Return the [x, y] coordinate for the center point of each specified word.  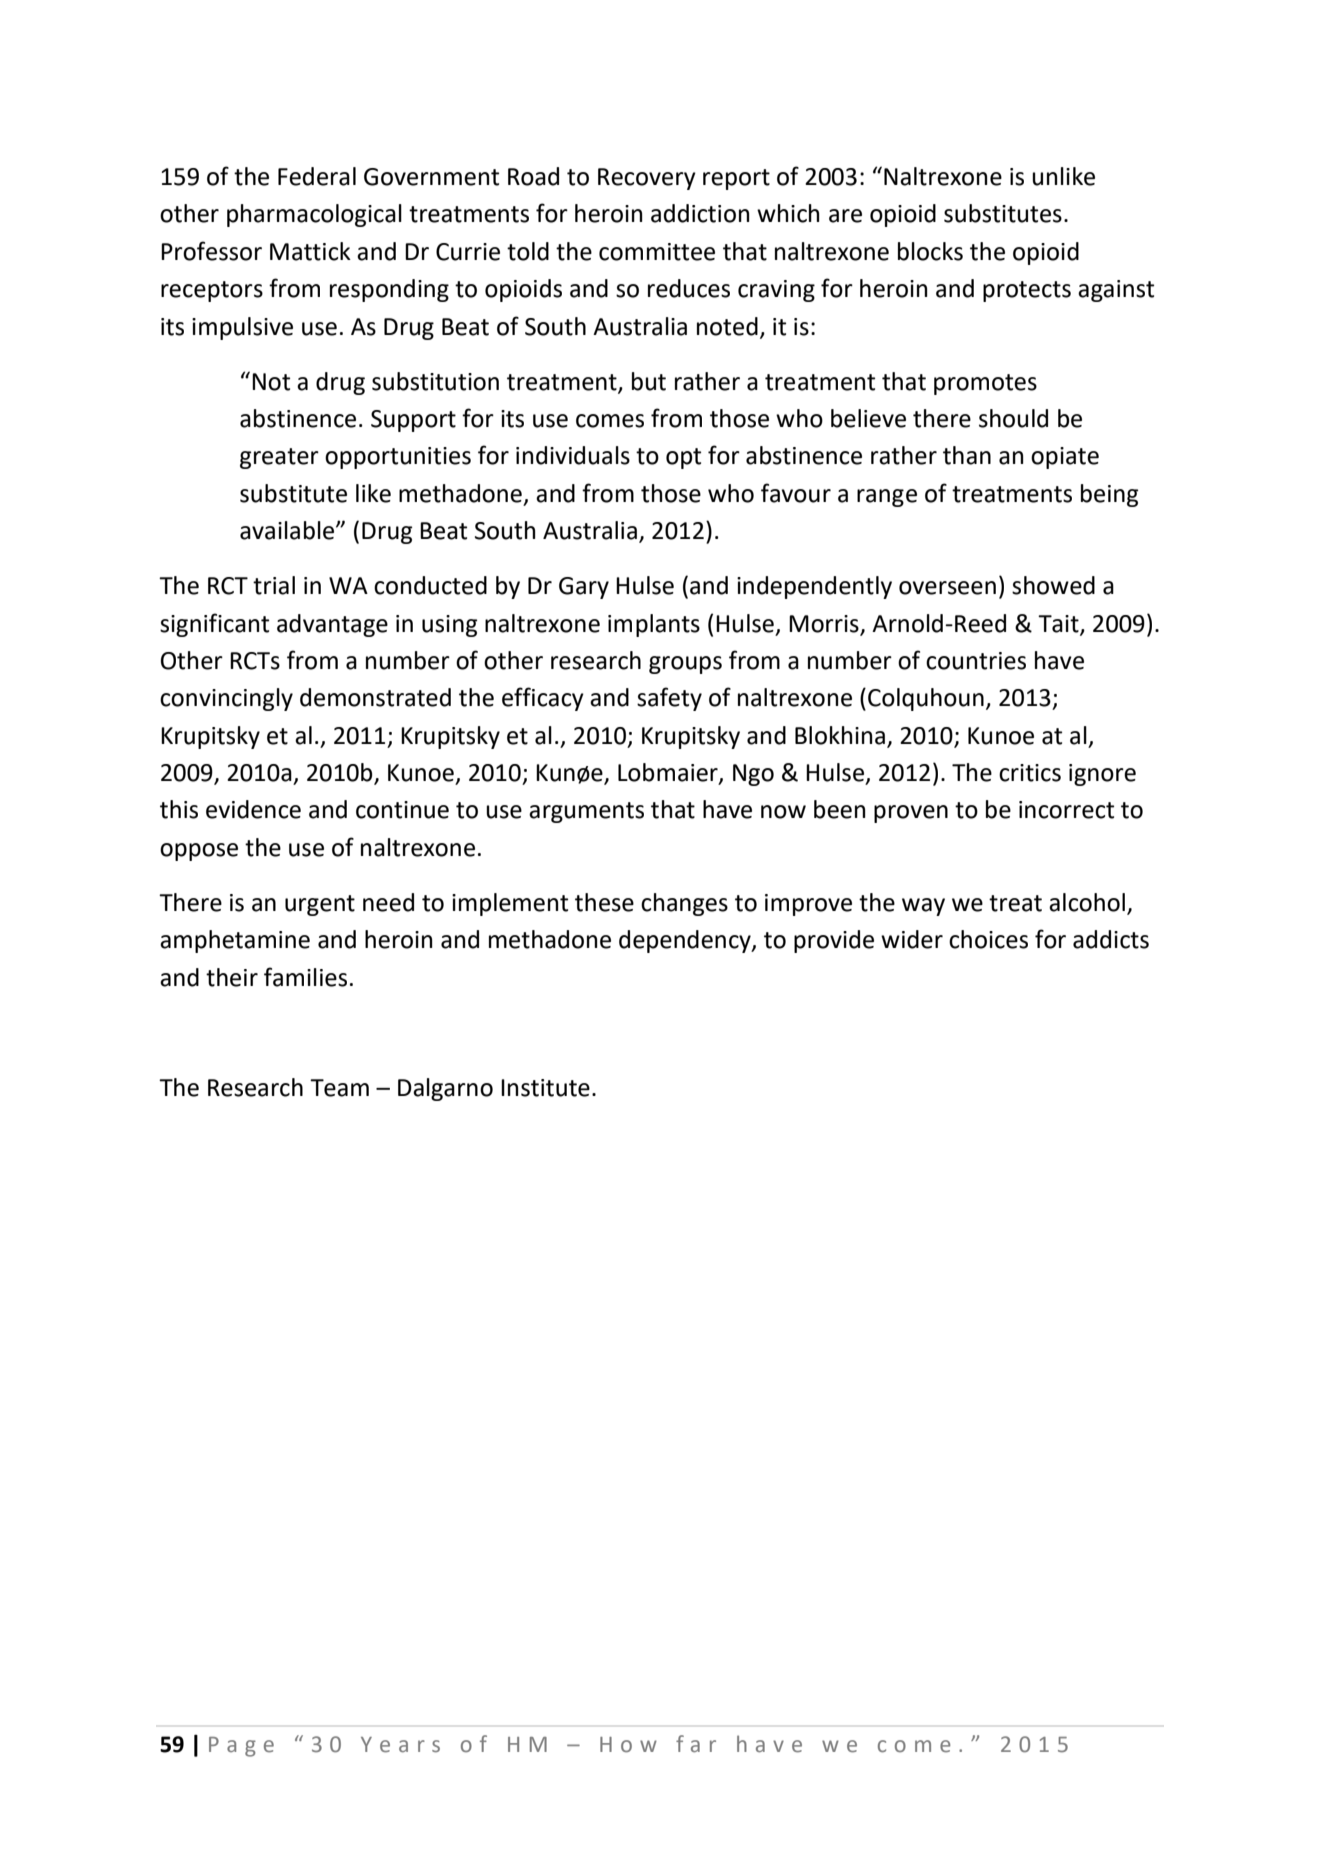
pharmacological [314, 215]
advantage [332, 625]
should [1013, 418]
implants [654, 625]
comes [610, 421]
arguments [586, 812]
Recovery [647, 179]
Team [339, 1088]
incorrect [1066, 810]
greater [279, 458]
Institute [545, 1088]
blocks [930, 251]
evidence [253, 809]
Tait [1059, 624]
